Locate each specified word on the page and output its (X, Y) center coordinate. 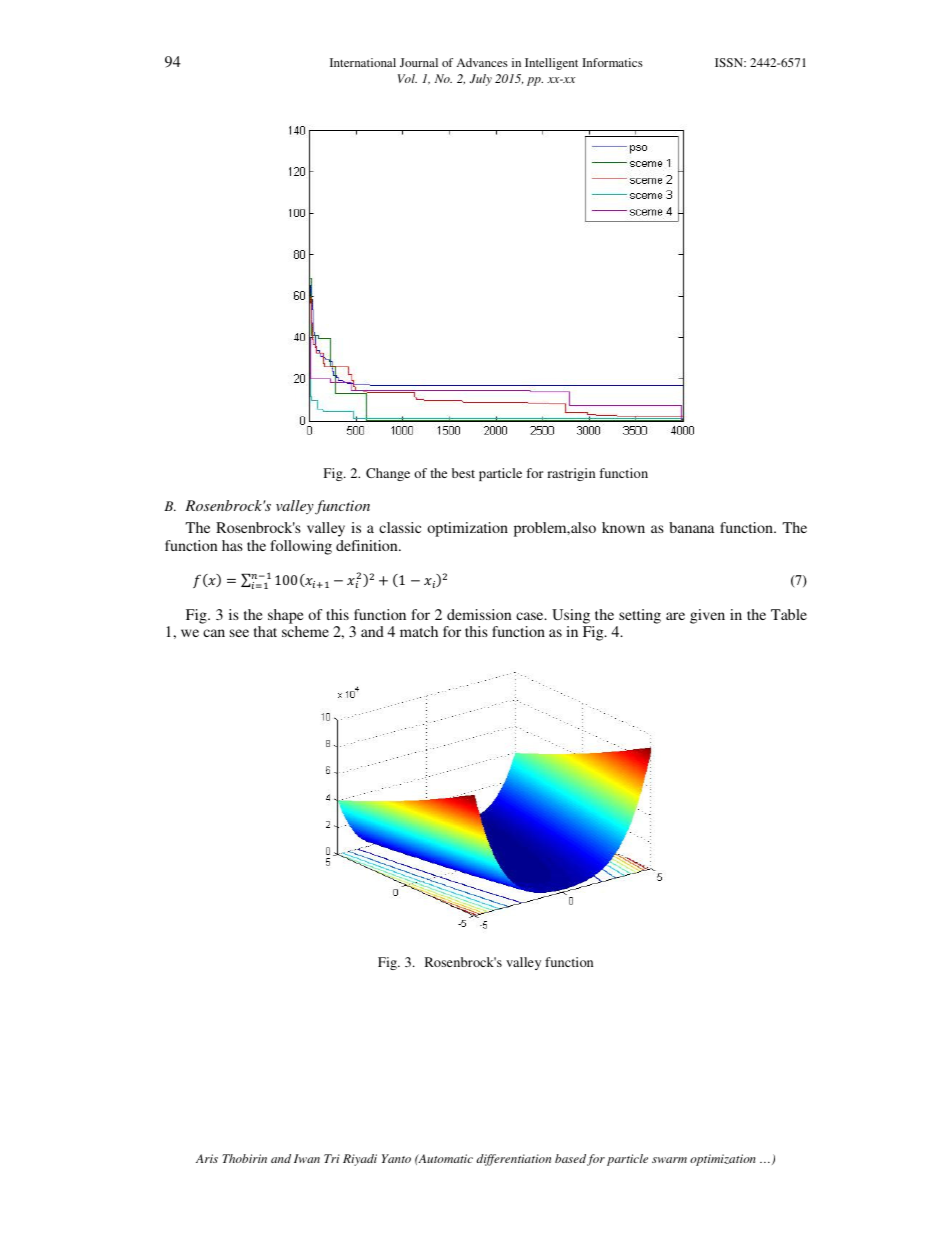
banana (691, 527)
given (707, 616)
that (265, 631)
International (363, 62)
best (463, 473)
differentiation (513, 1160)
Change (388, 474)
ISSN (730, 62)
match (419, 631)
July (481, 80)
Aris (207, 1158)
